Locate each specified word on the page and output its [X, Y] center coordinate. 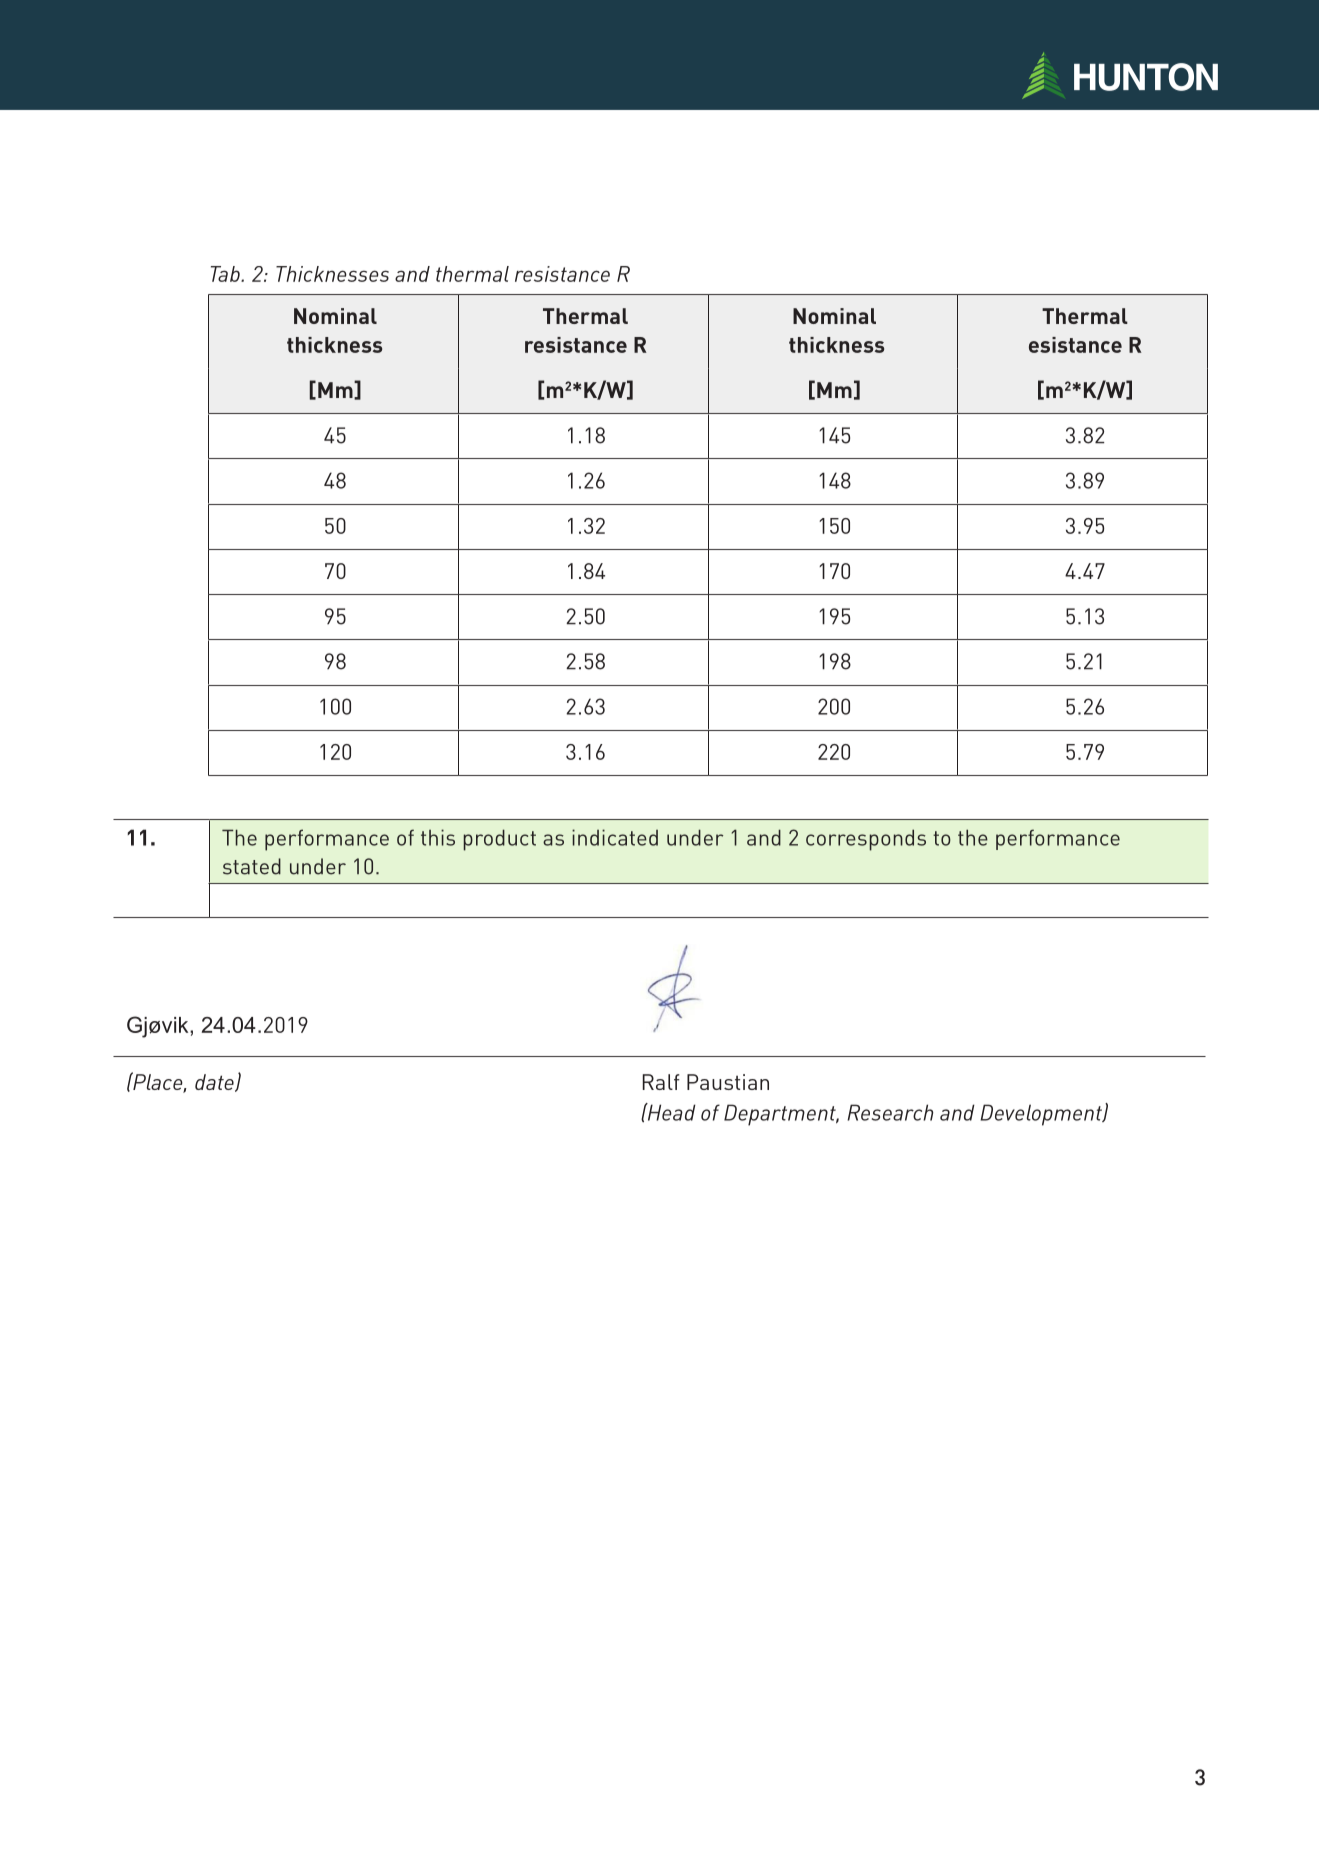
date [215, 1083]
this [438, 837]
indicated [615, 837]
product [500, 840]
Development [1042, 1115]
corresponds [866, 840]
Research [890, 1112]
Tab [226, 274]
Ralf [661, 1082]
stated [252, 866]
